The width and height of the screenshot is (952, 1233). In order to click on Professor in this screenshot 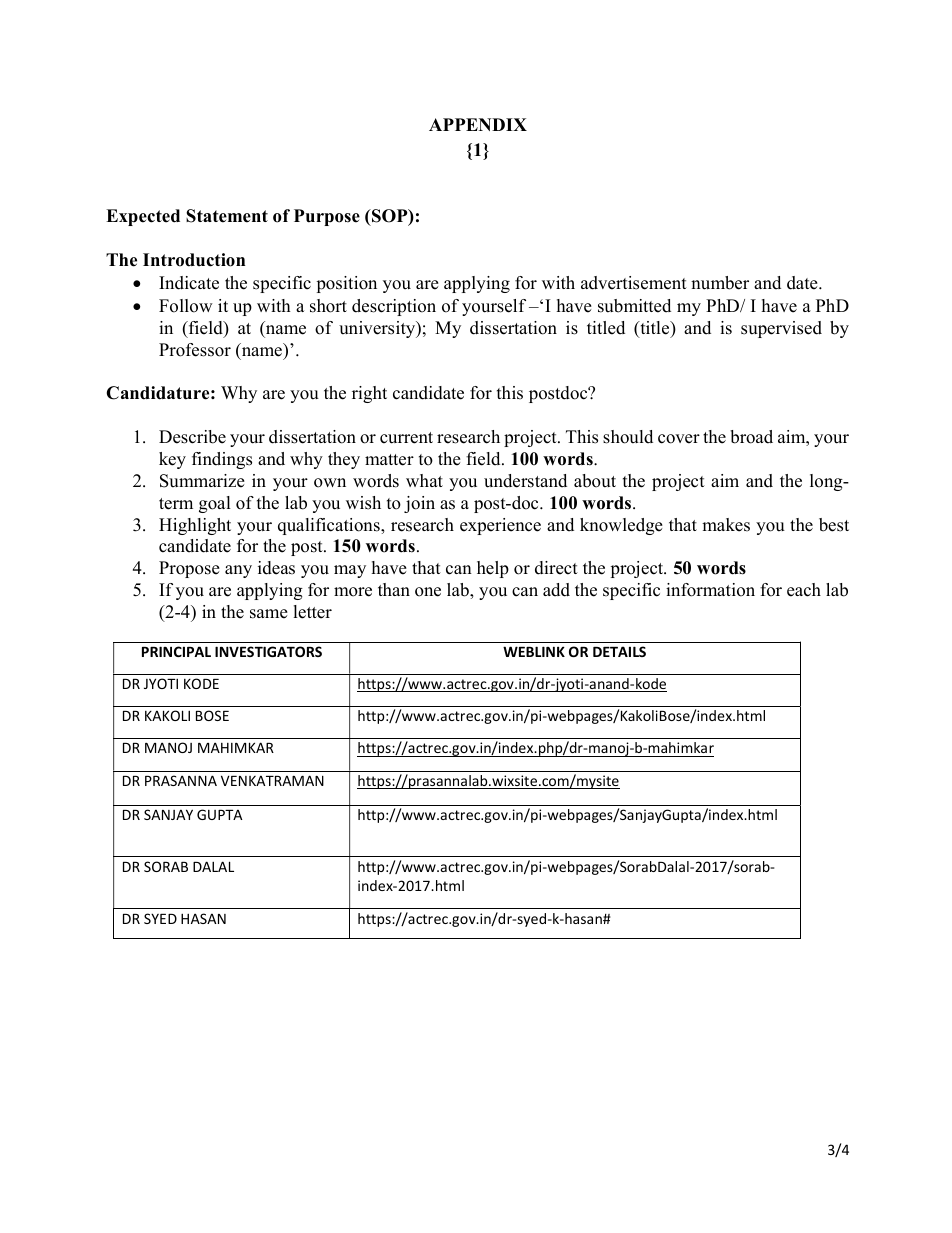, I will do `click(195, 350)`.
